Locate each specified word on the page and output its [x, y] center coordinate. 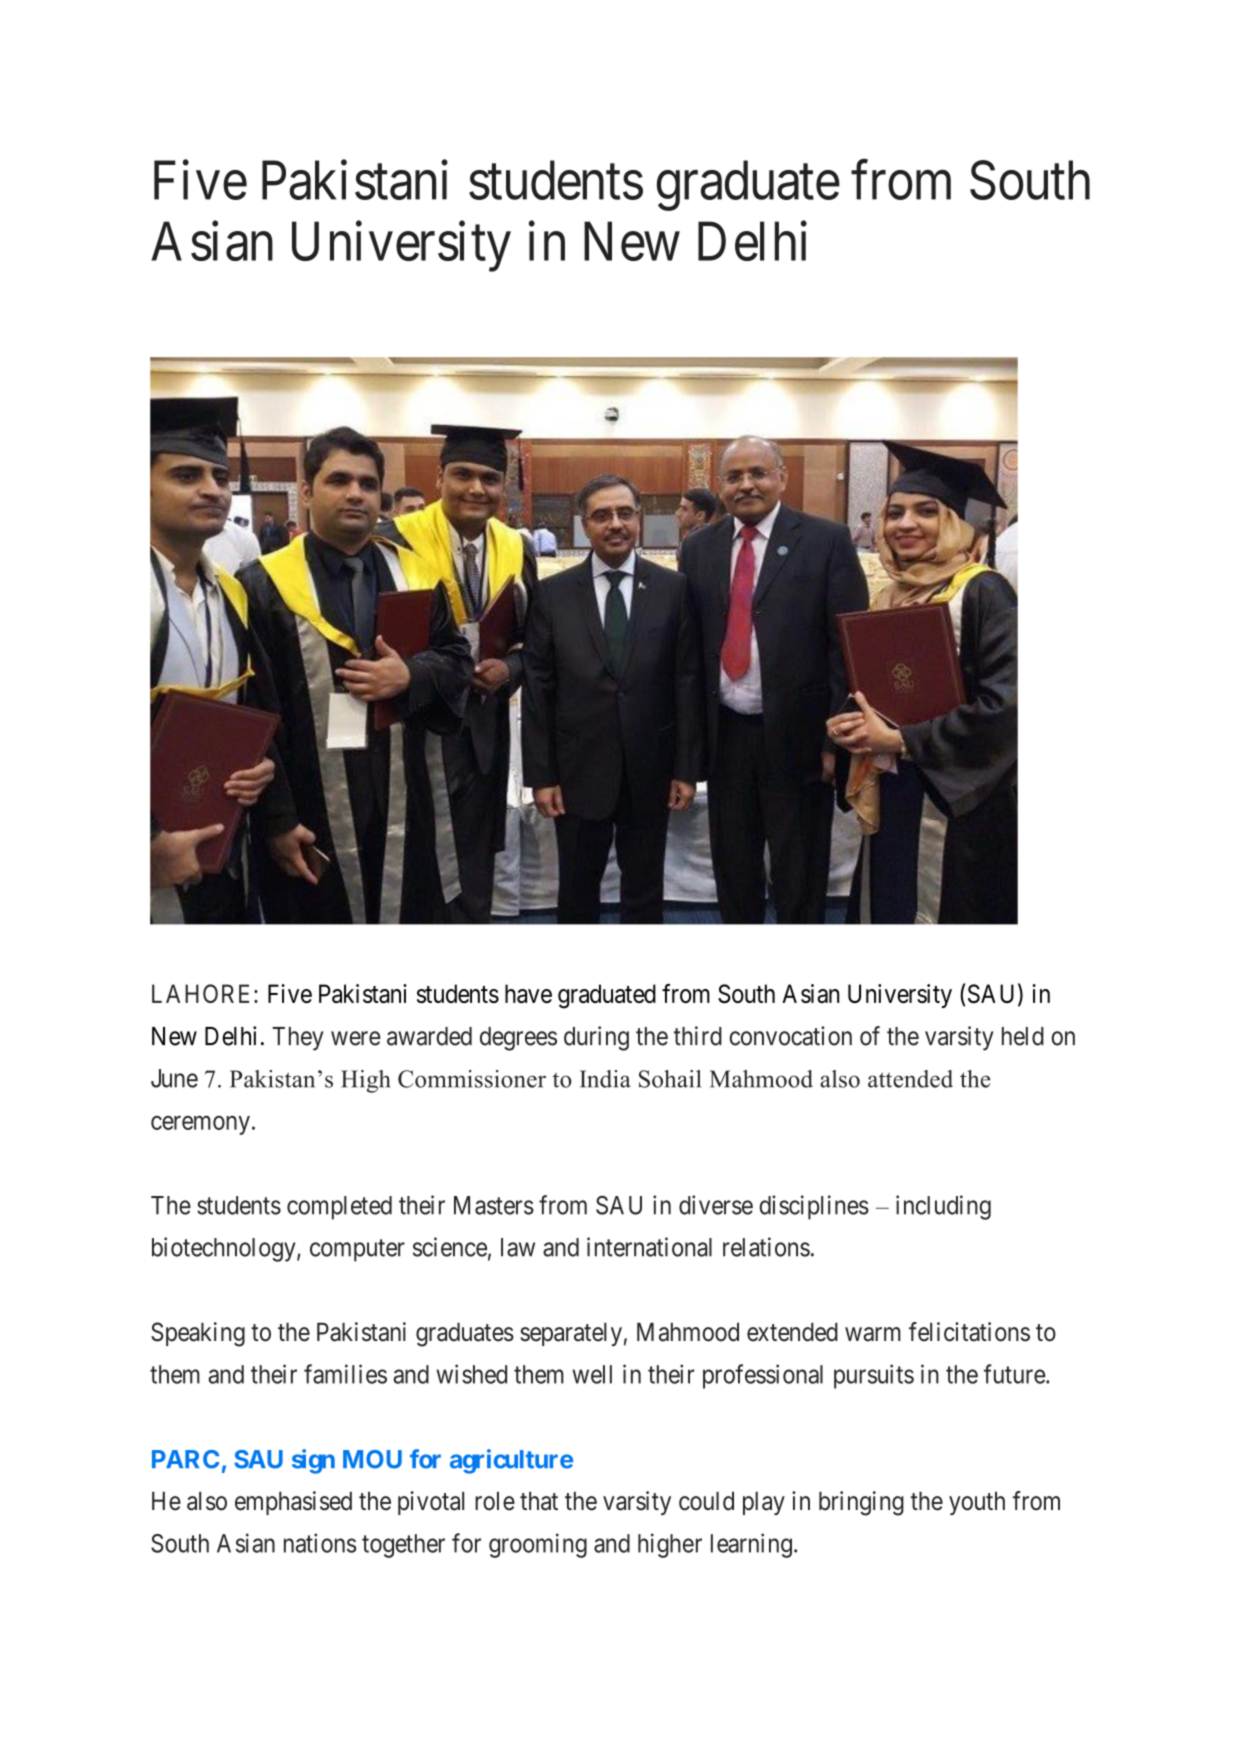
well [592, 1374]
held [1023, 1036]
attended [910, 1079]
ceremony [200, 1125]
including [943, 1207]
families [345, 1374]
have [528, 993]
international [649, 1247]
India [605, 1079]
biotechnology [225, 1249]
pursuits [874, 1376]
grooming [538, 1545]
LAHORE [203, 993]
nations [320, 1543]
